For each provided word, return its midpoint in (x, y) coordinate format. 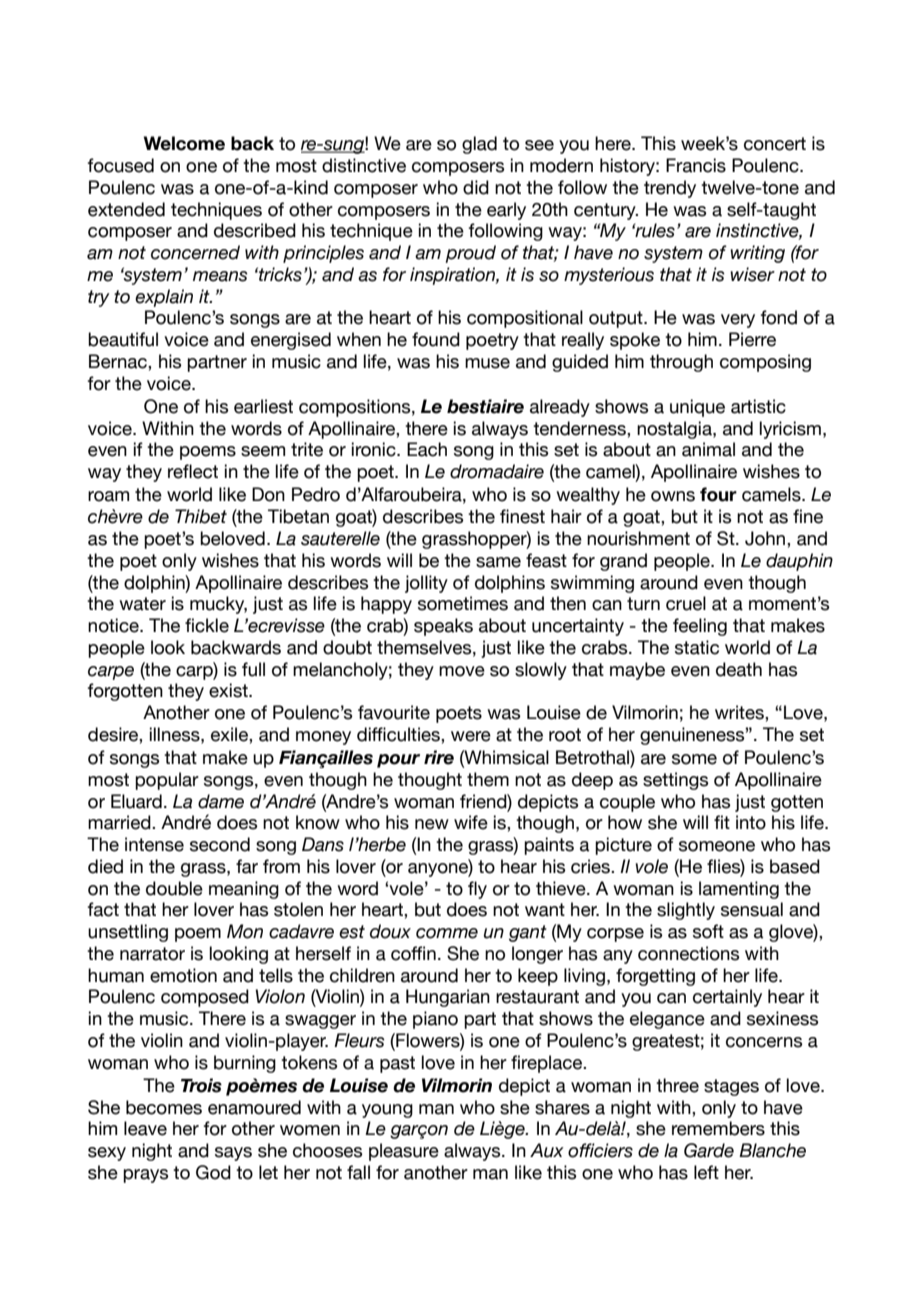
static (697, 647)
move (462, 671)
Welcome (184, 143)
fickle (207, 625)
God (213, 1172)
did (476, 187)
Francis (696, 165)
